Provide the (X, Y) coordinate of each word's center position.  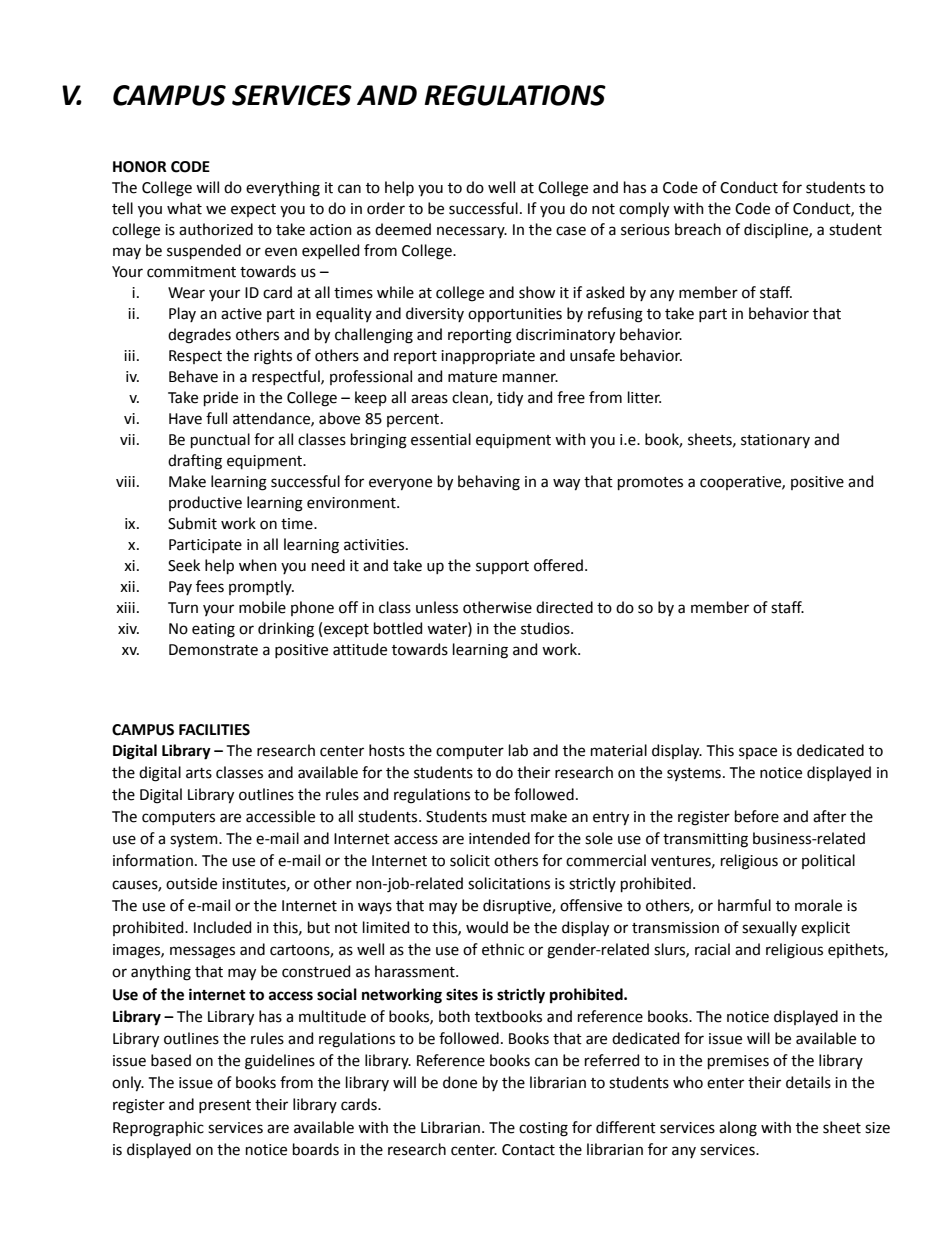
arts (199, 773)
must (509, 817)
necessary (472, 232)
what (184, 208)
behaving (489, 483)
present (225, 1106)
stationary (775, 441)
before (757, 816)
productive (205, 503)
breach (698, 229)
